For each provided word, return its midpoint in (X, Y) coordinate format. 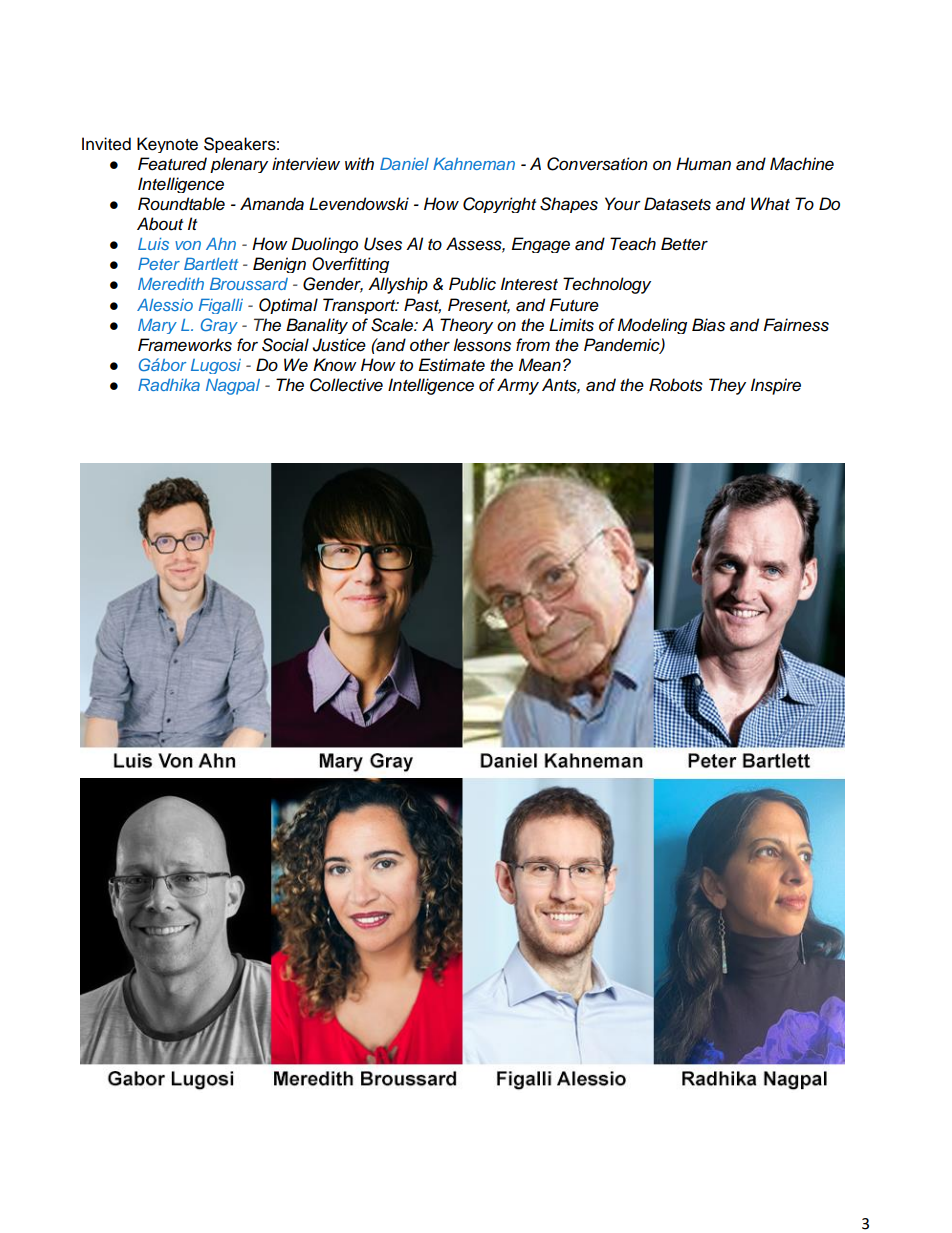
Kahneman (474, 164)
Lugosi (216, 366)
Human (703, 164)
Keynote (167, 145)
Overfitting (350, 265)
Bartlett (211, 264)
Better (684, 244)
